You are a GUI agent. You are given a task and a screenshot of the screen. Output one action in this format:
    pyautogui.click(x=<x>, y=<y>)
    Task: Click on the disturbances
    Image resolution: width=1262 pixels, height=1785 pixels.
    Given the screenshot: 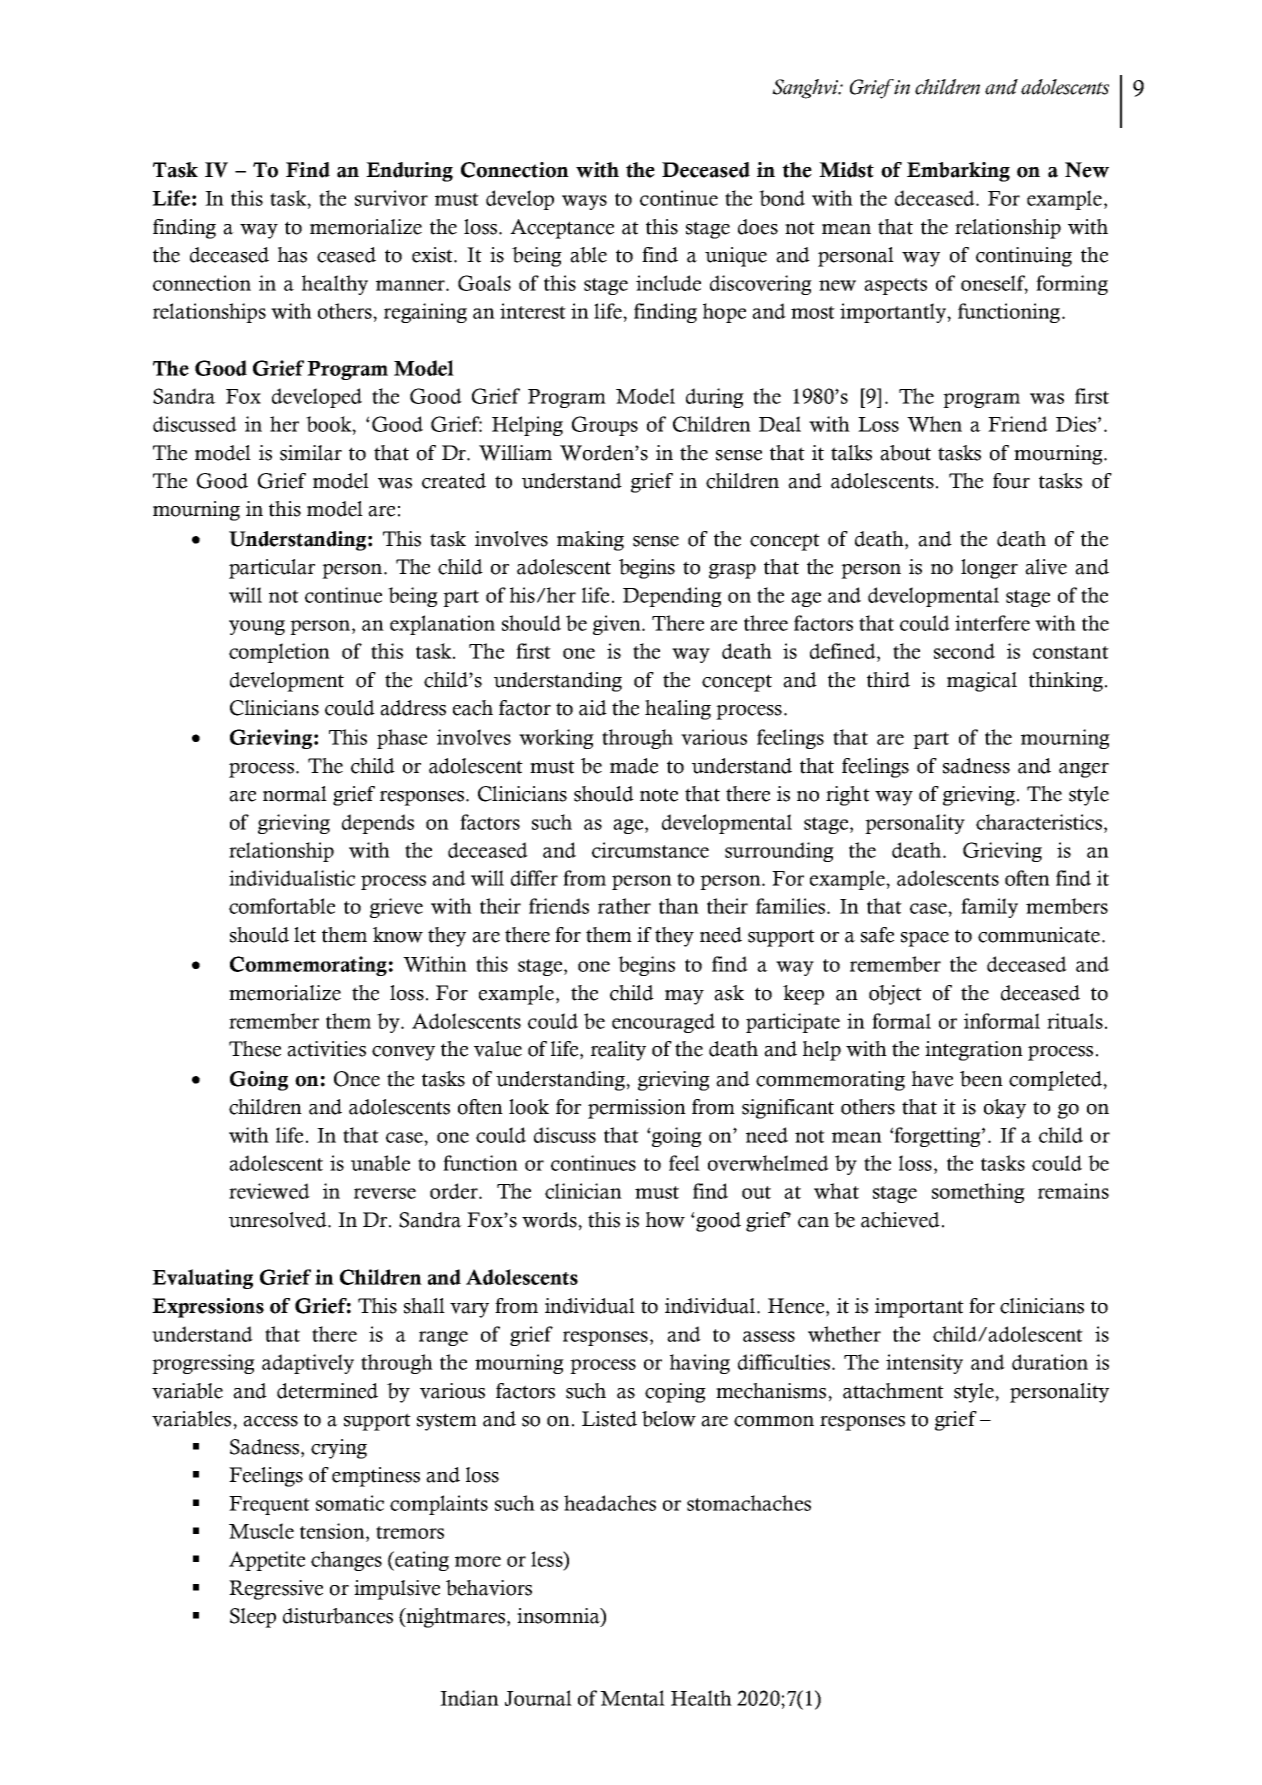 What is the action you would take?
    pyautogui.click(x=338, y=1616)
